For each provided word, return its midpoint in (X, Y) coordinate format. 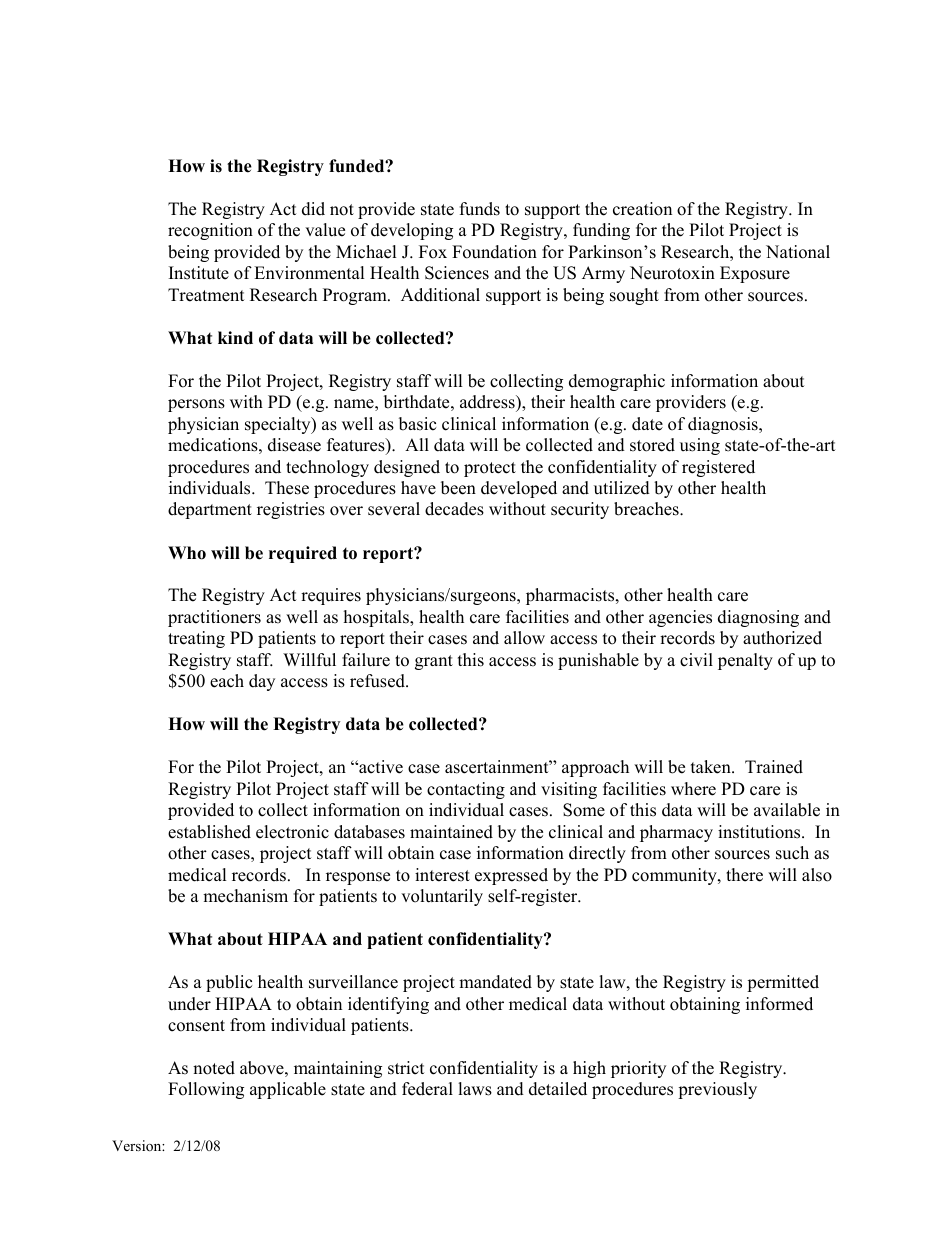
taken (712, 767)
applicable (288, 1090)
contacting (466, 790)
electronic (292, 832)
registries (291, 510)
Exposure (755, 274)
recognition (210, 231)
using (700, 446)
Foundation (494, 252)
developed (519, 489)
